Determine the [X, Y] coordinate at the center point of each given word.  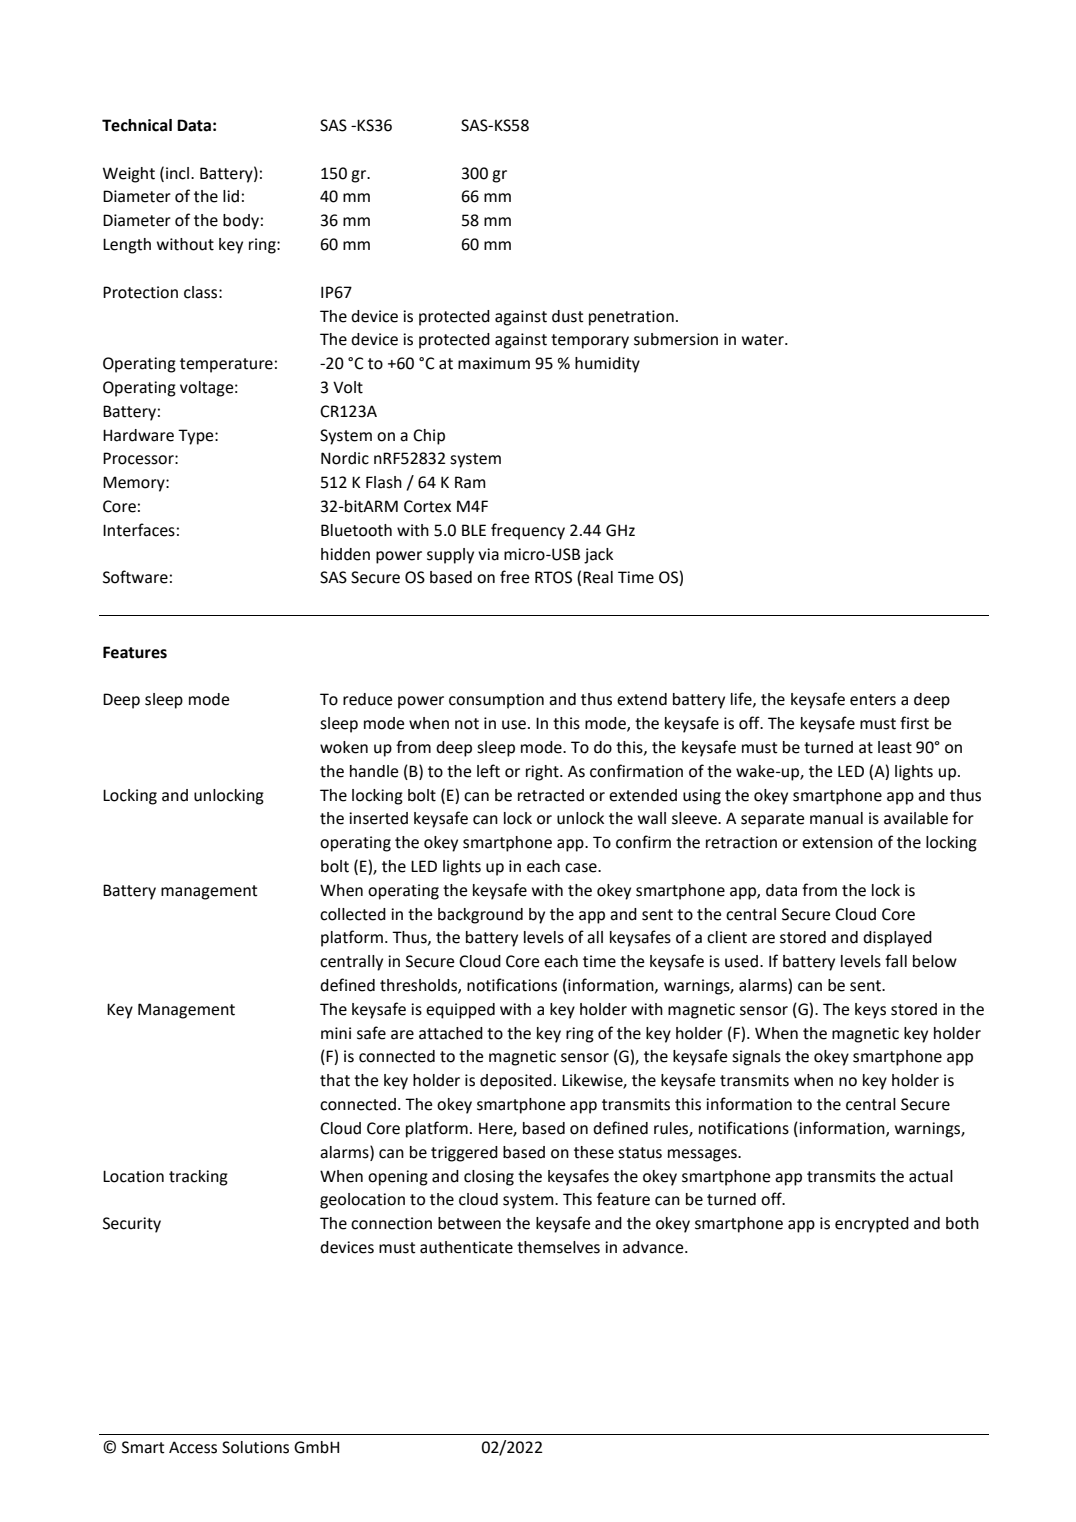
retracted [551, 795]
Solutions [255, 1447]
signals [756, 1058]
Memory [135, 484]
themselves [558, 1247]
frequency [528, 531]
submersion [676, 339]
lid [231, 196]
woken [344, 747]
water [764, 340]
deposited [516, 1082]
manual [836, 818]
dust [568, 316]
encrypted [872, 1225]
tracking [198, 1178]
